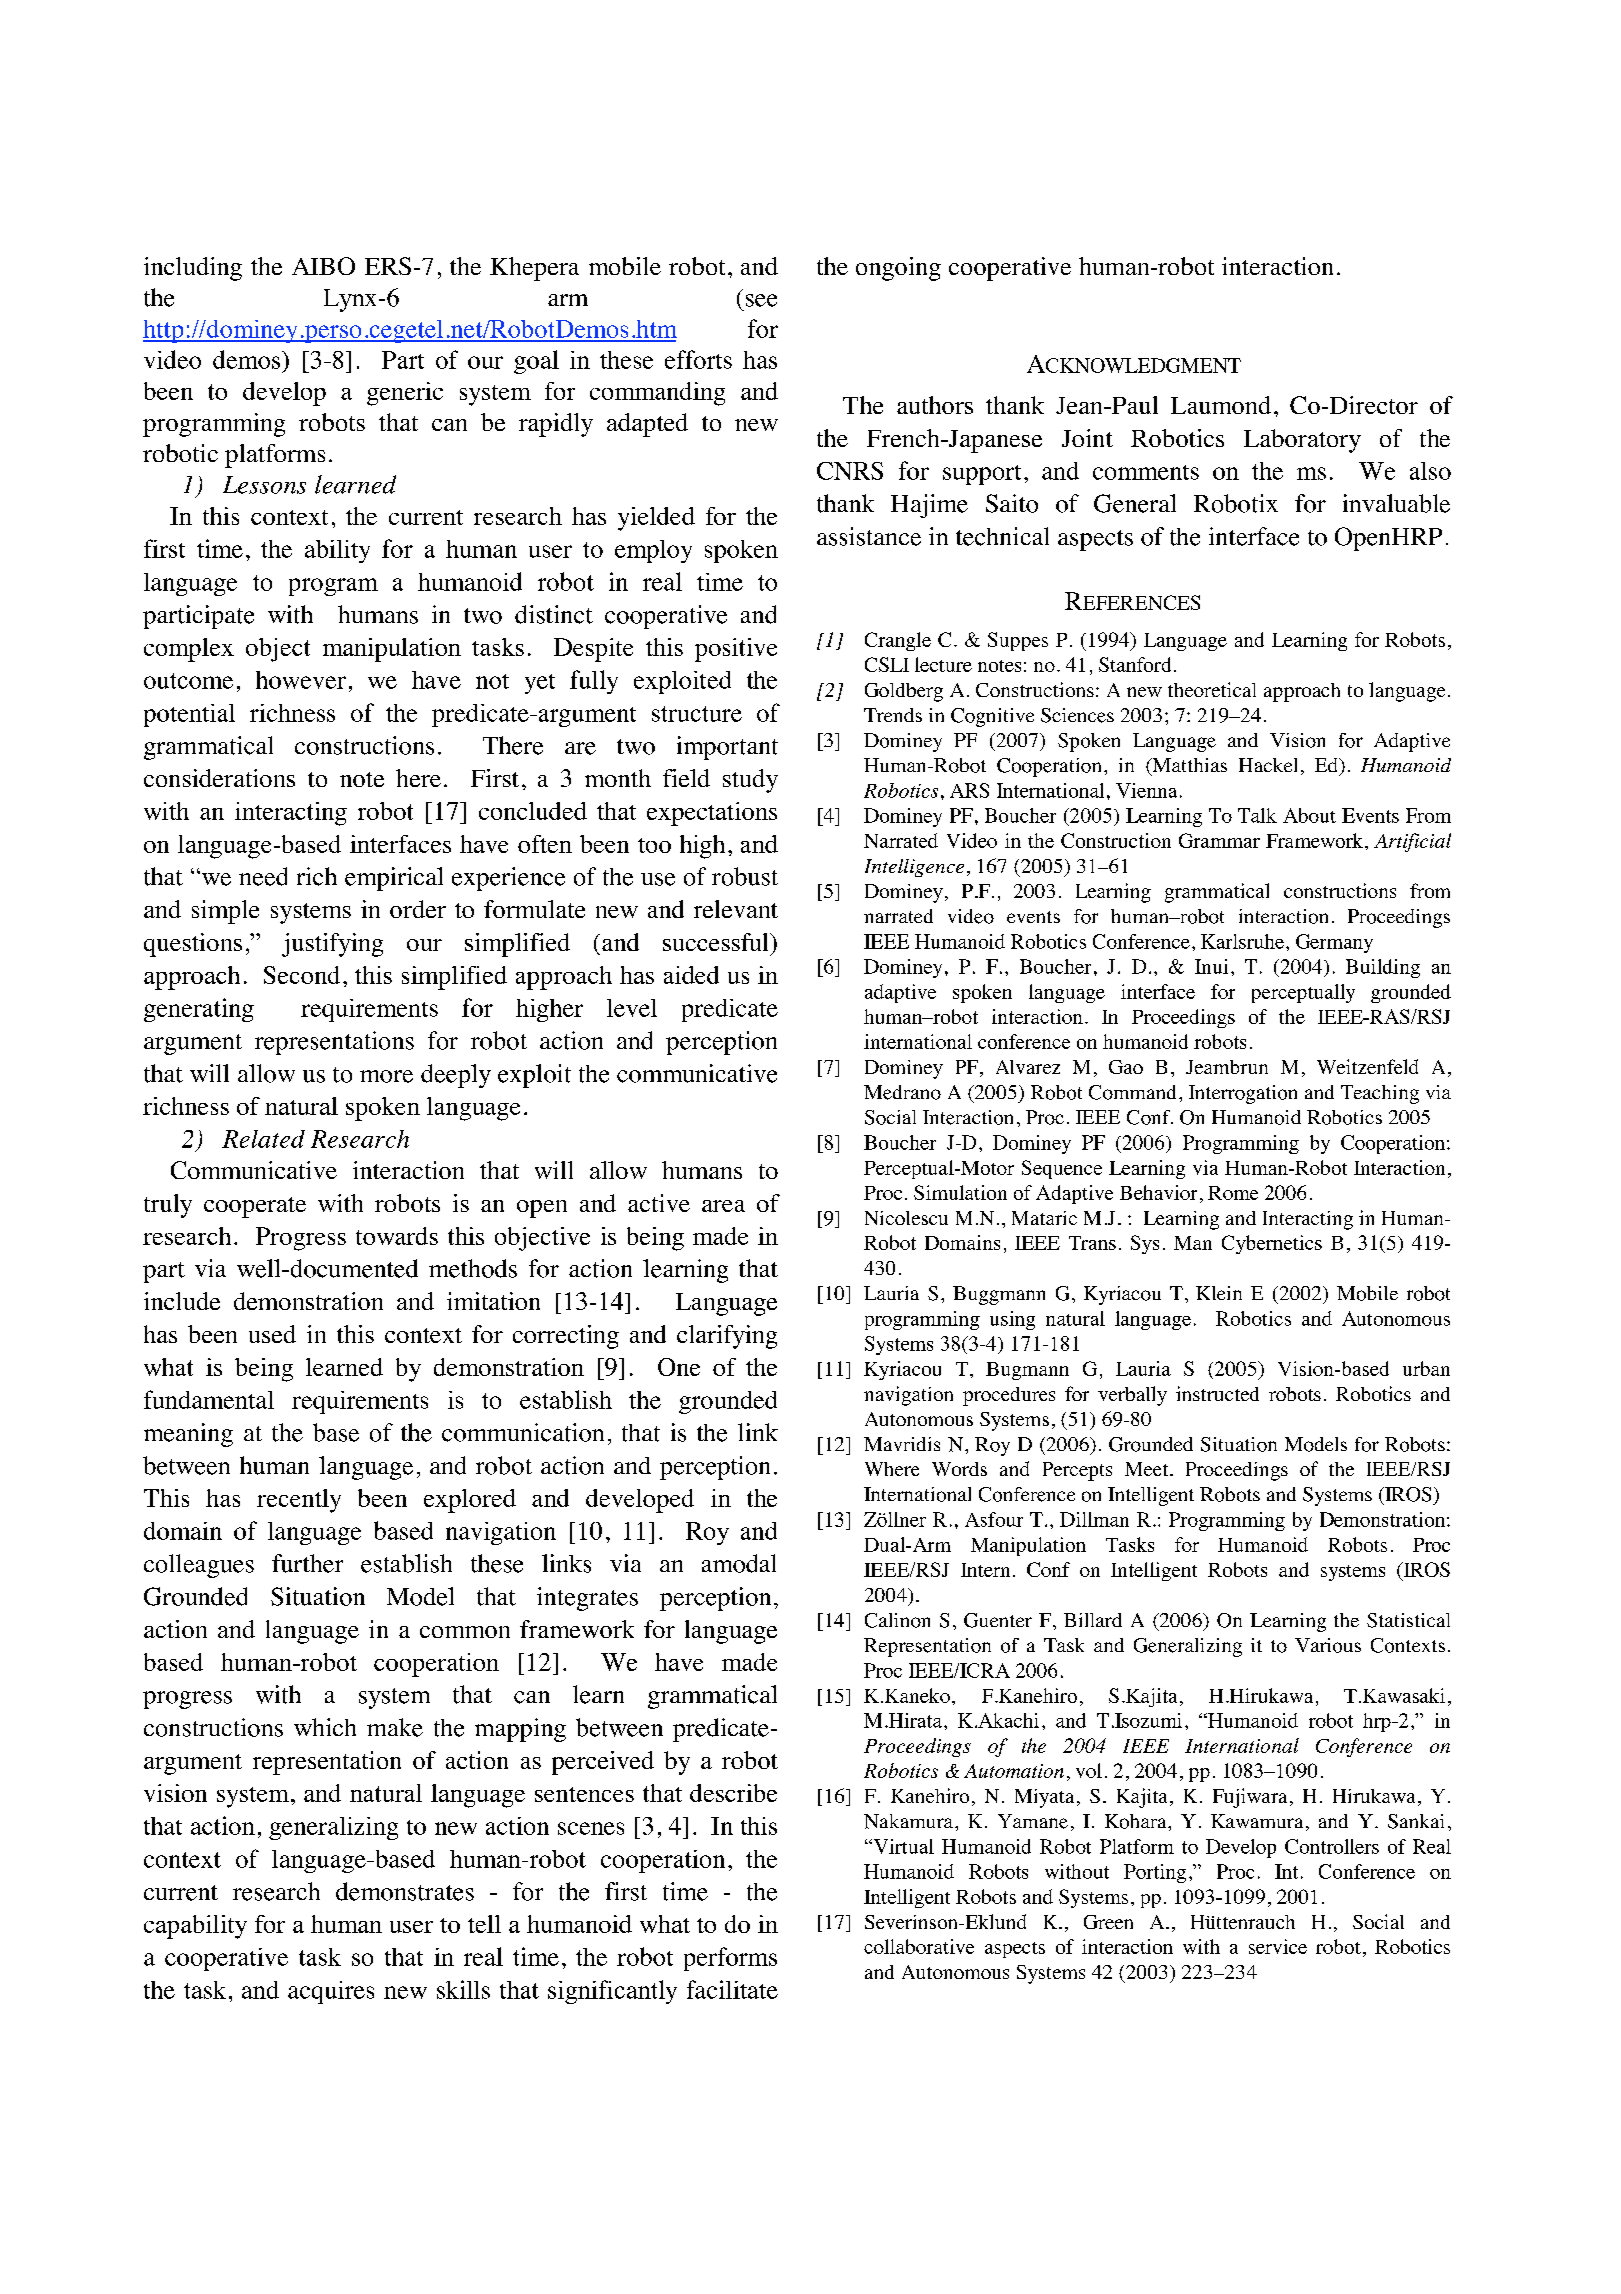 Image resolution: width=1621 pixels, height=2294 pixels. I want to click on generic, so click(405, 394).
